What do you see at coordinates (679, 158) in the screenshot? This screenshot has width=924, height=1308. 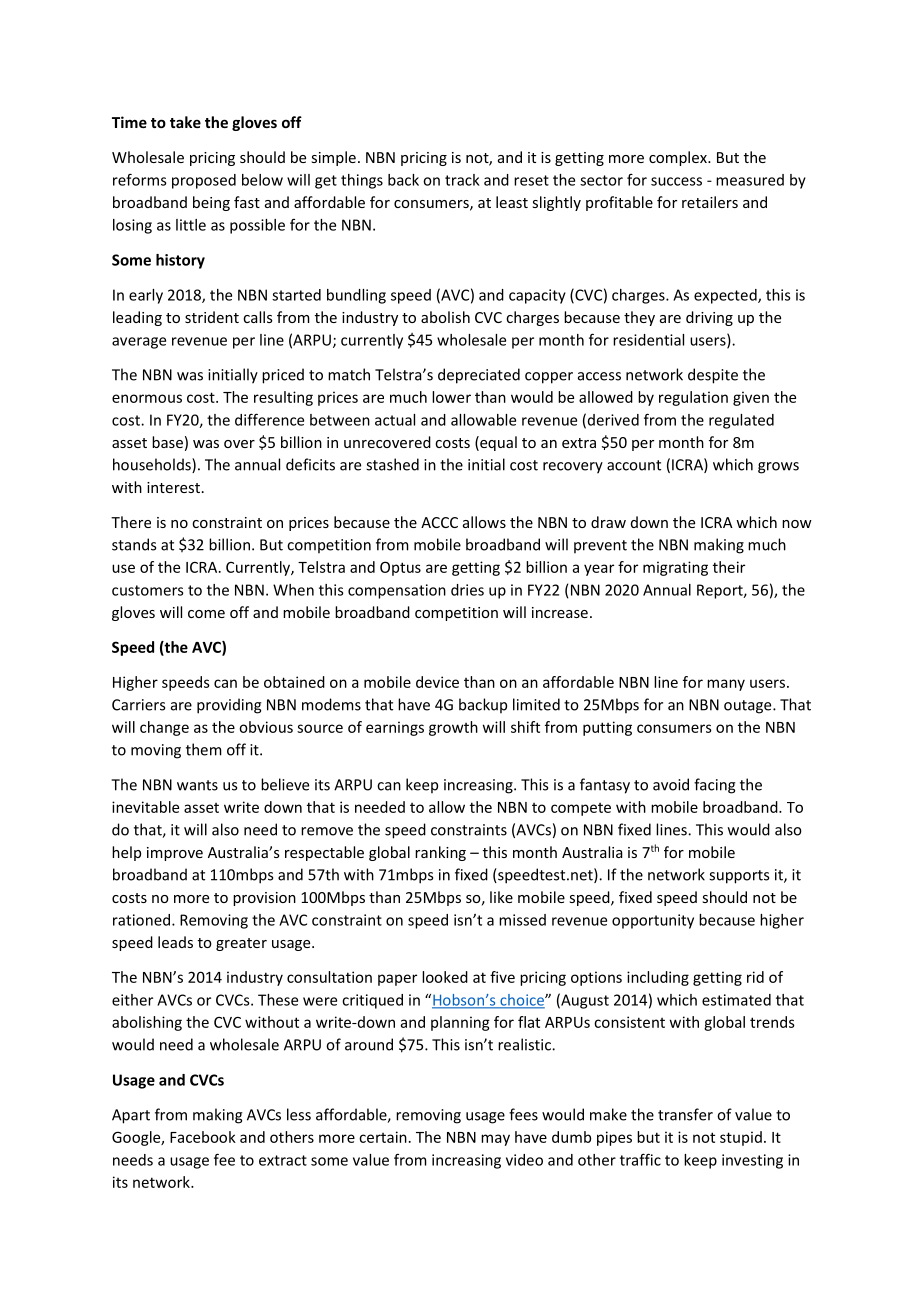 I see `complex` at bounding box center [679, 158].
